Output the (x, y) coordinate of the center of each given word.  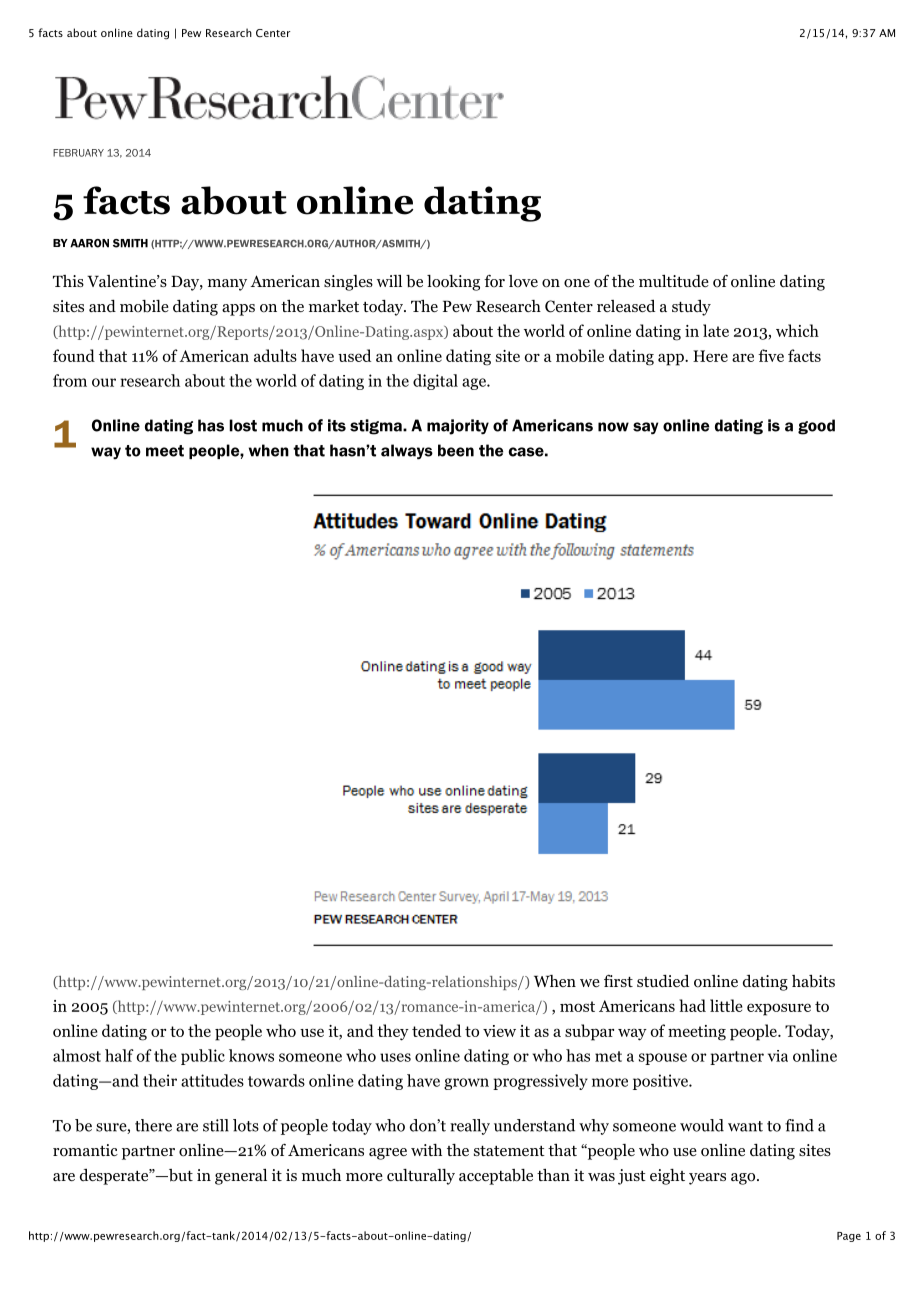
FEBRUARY (78, 153)
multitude (674, 281)
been (456, 450)
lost (243, 425)
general (241, 1177)
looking (453, 283)
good (816, 427)
